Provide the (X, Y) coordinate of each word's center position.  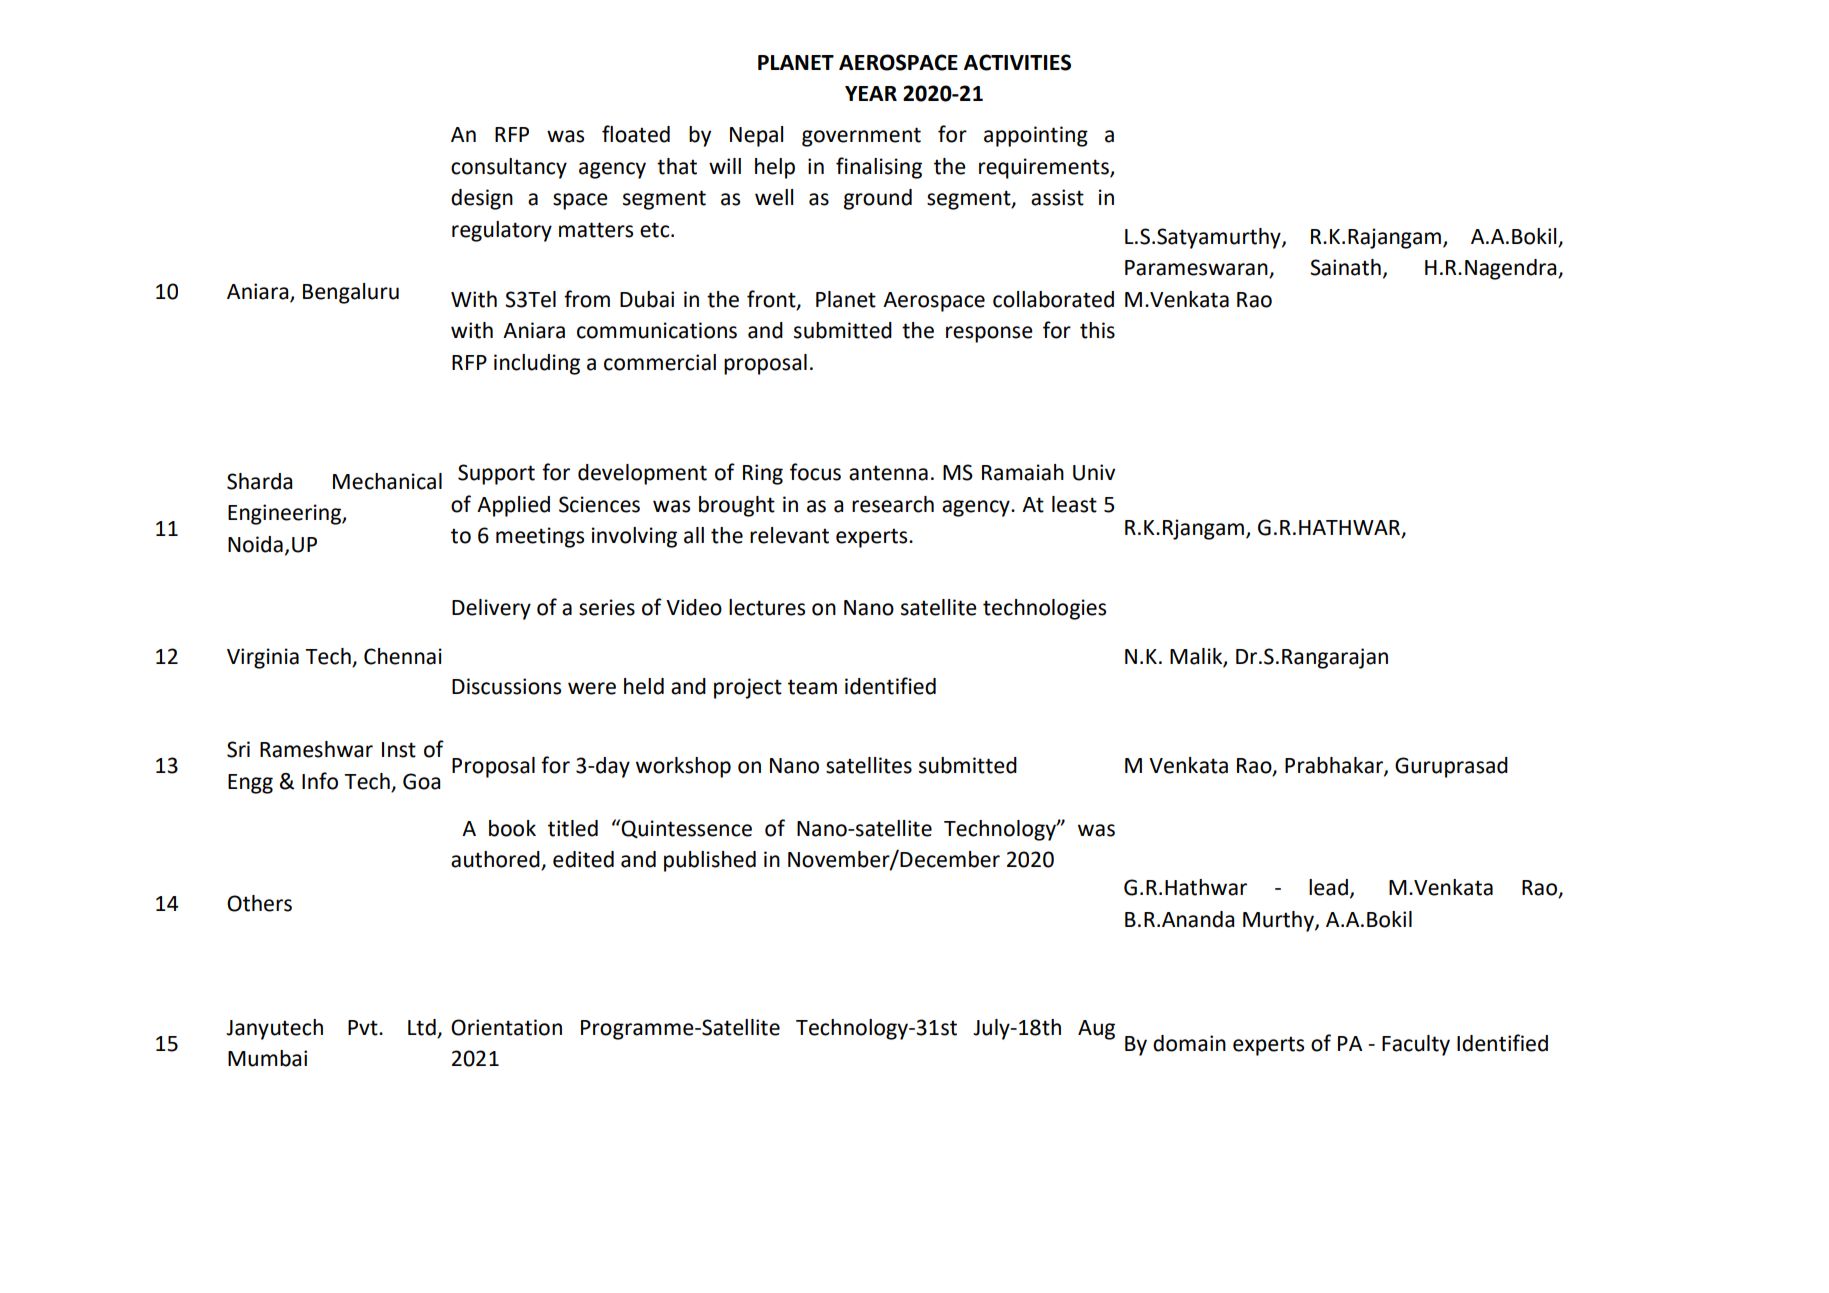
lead (1328, 887)
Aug (1096, 1030)
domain (1189, 1043)
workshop (683, 767)
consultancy (509, 168)
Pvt (364, 1028)
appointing (1036, 136)
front (772, 299)
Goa (421, 781)
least (1074, 504)
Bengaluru (351, 293)
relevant (789, 535)
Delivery (491, 609)
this (1097, 330)
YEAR (871, 93)
